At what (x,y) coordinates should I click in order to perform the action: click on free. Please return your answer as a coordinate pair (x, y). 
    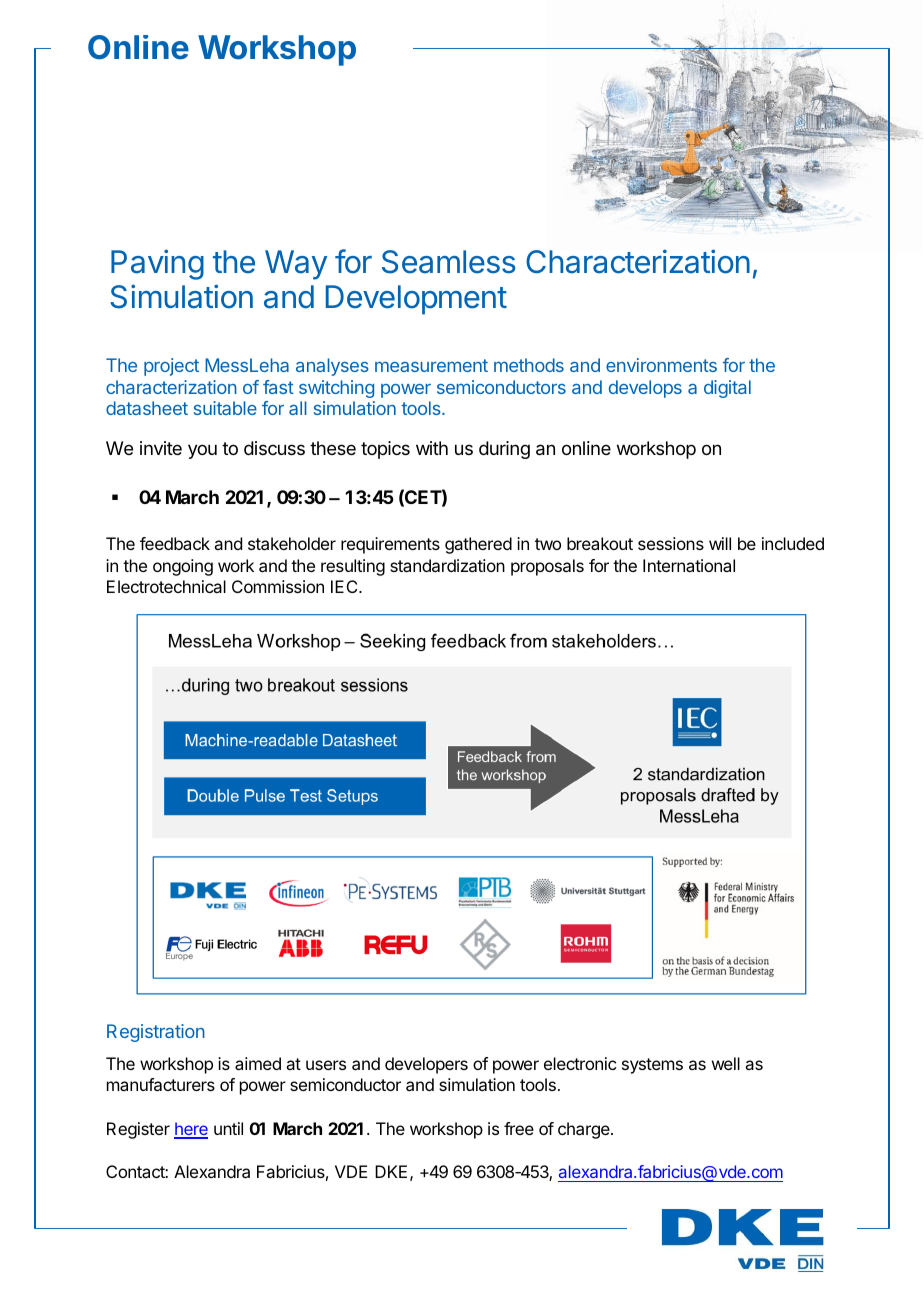
    Looking at the image, I should click on (519, 1128).
